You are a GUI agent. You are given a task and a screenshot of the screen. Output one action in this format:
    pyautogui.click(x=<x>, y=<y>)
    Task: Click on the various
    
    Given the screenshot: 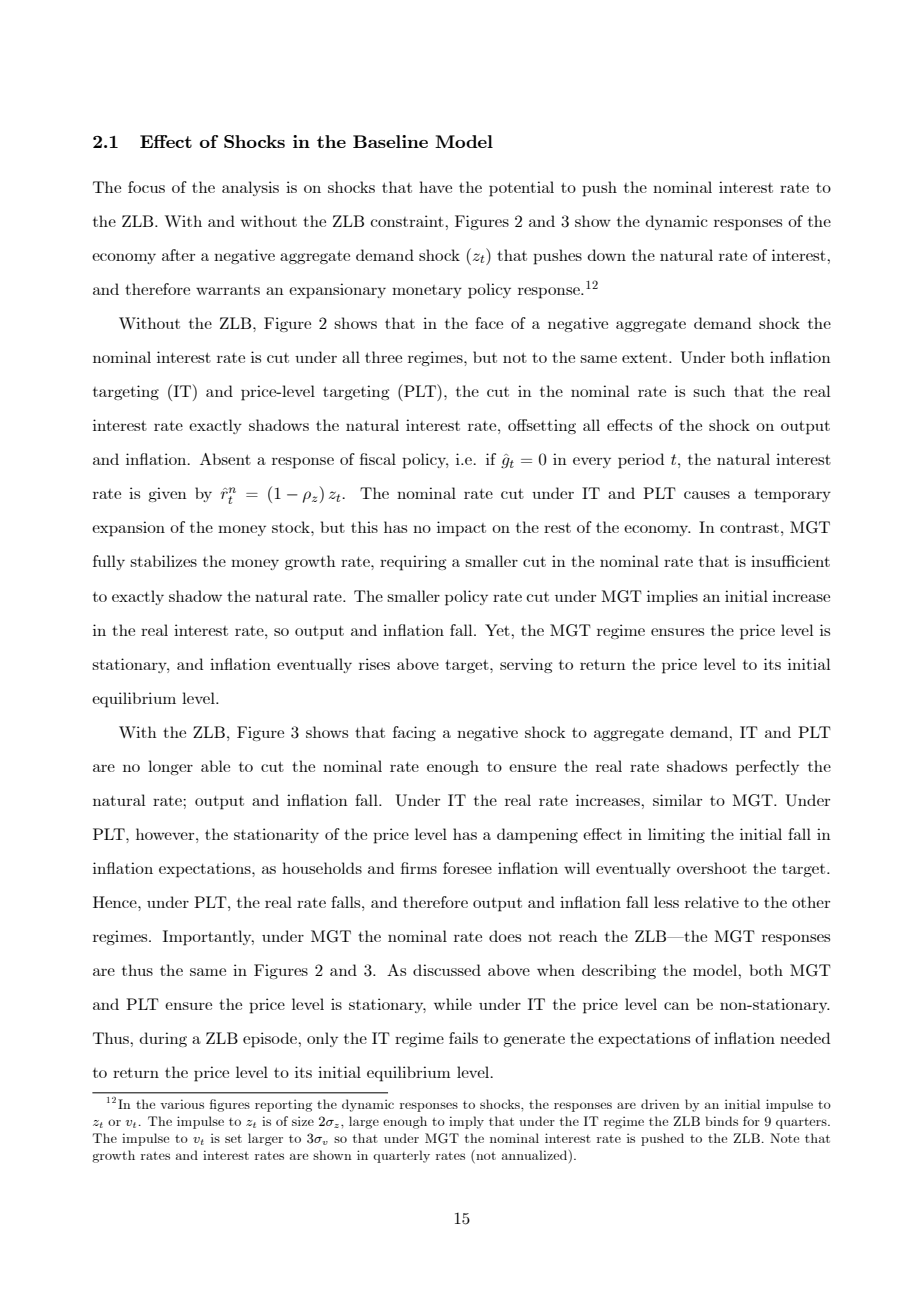 What is the action you would take?
    pyautogui.click(x=182, y=1104)
